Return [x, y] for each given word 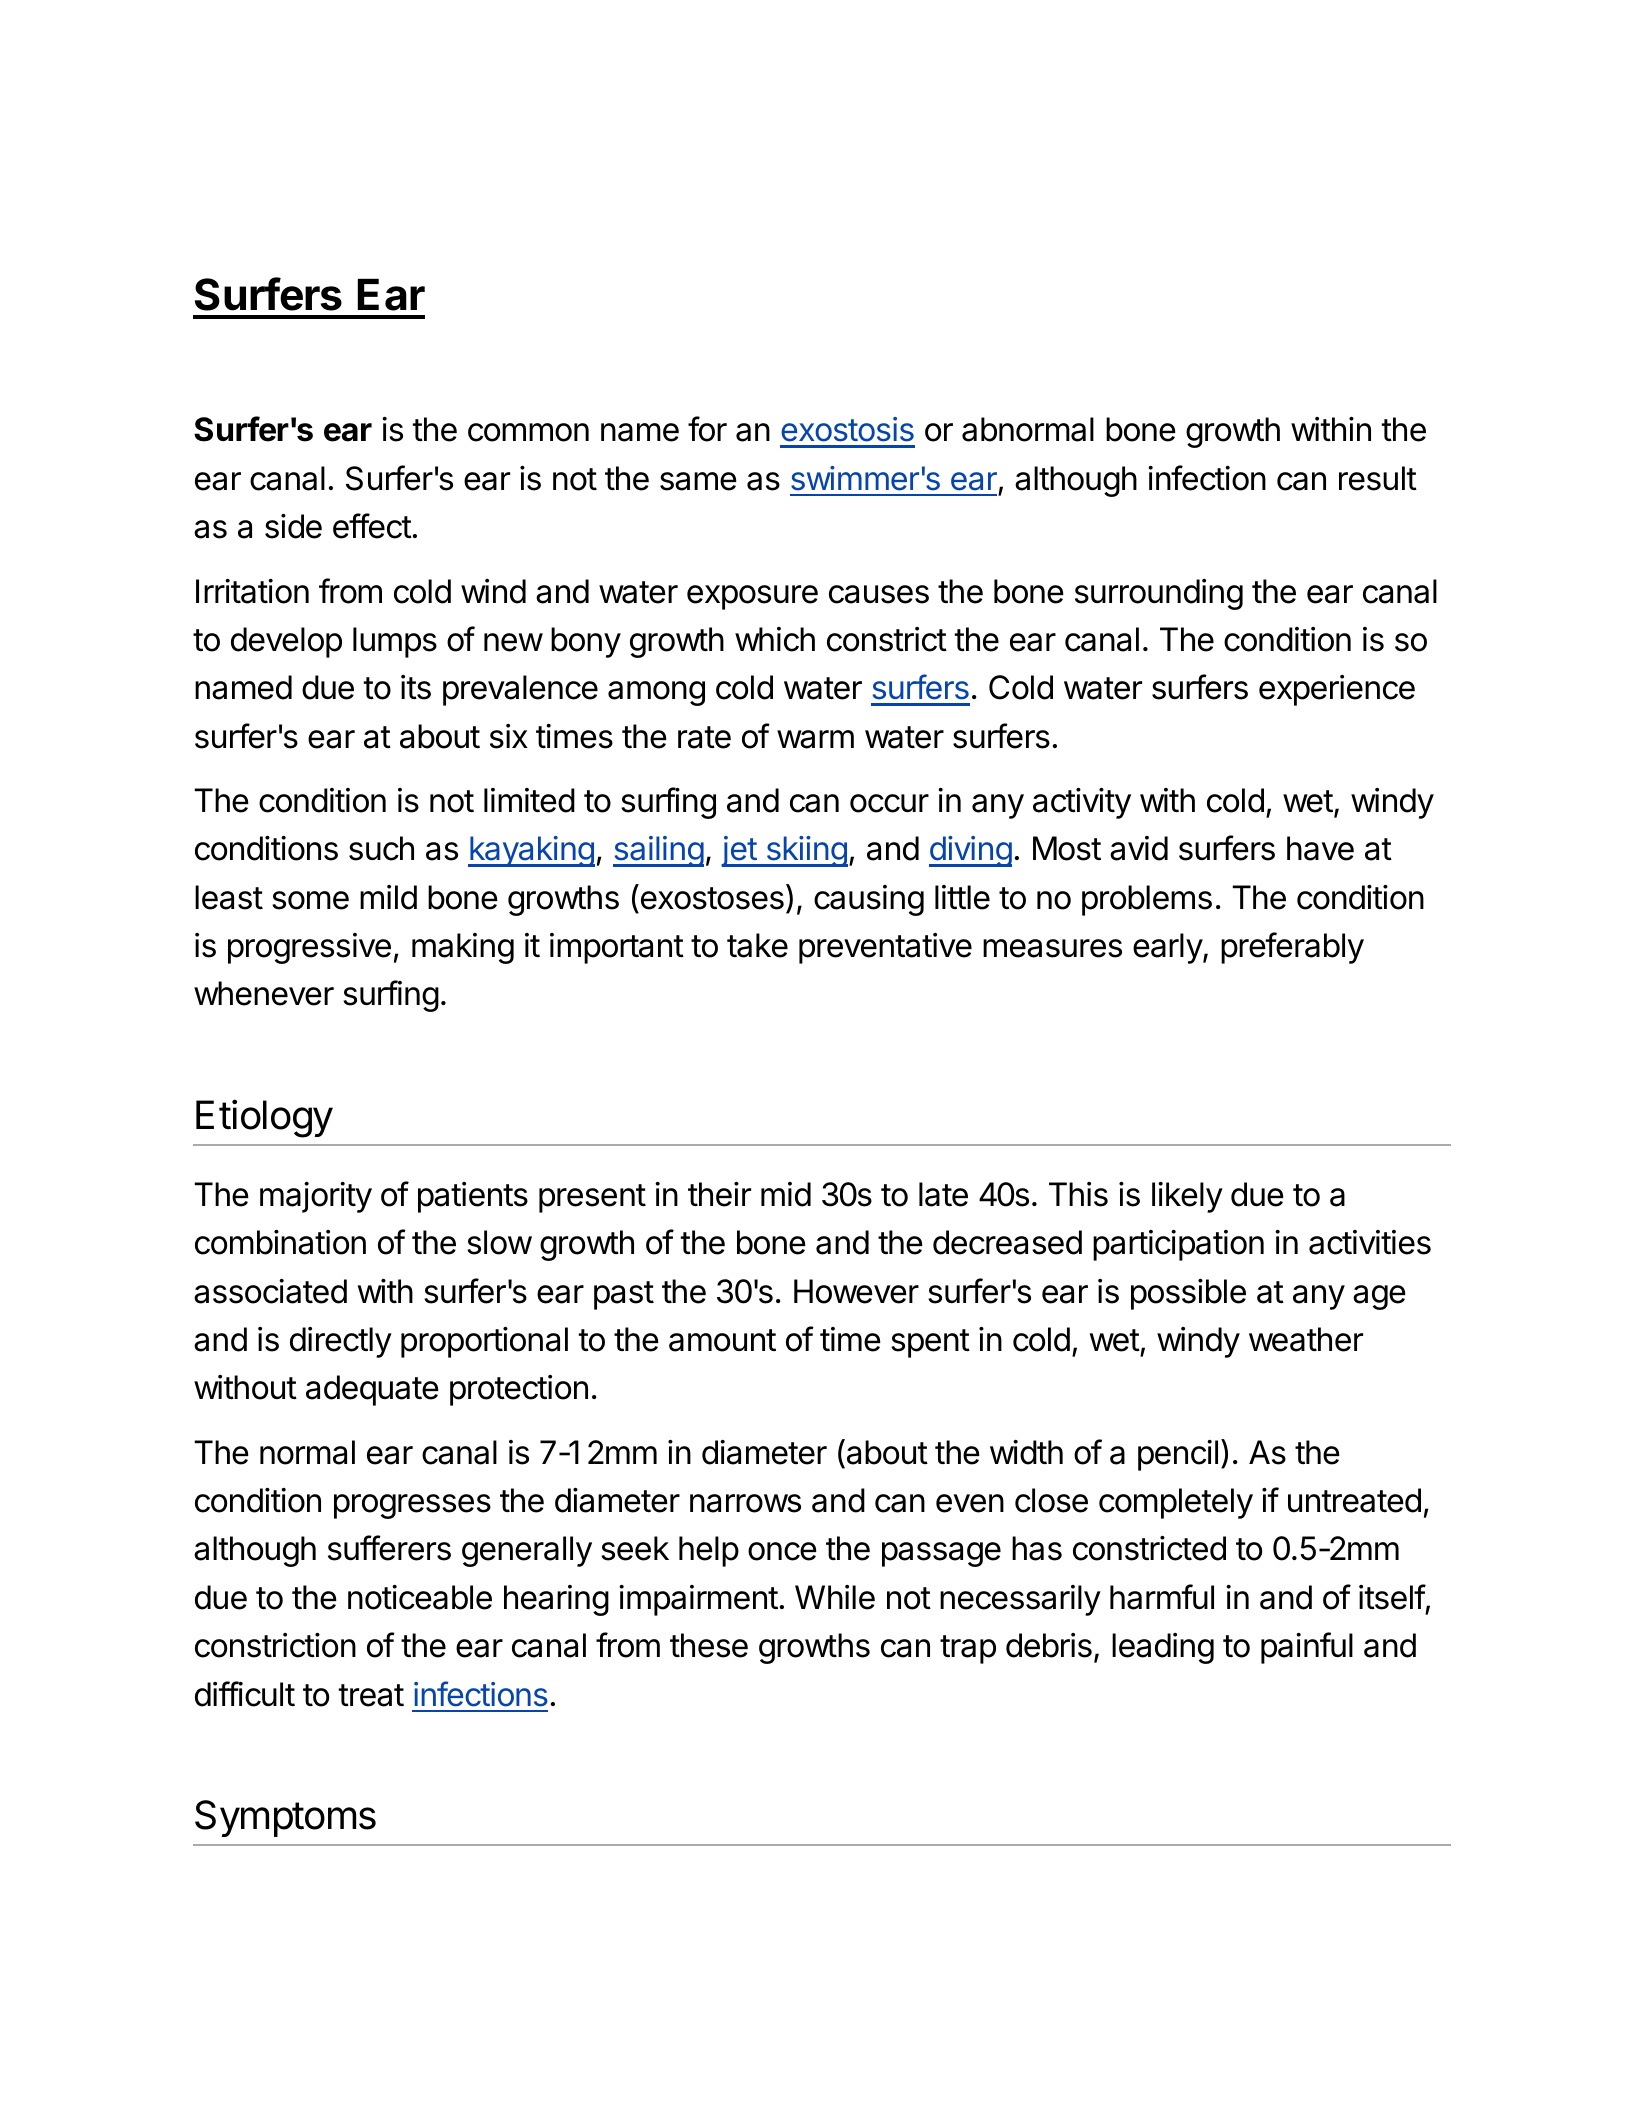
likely [1187, 1197]
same [698, 481]
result [1378, 478]
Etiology [264, 1118]
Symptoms [285, 1818]
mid [786, 1194]
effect [372, 526]
